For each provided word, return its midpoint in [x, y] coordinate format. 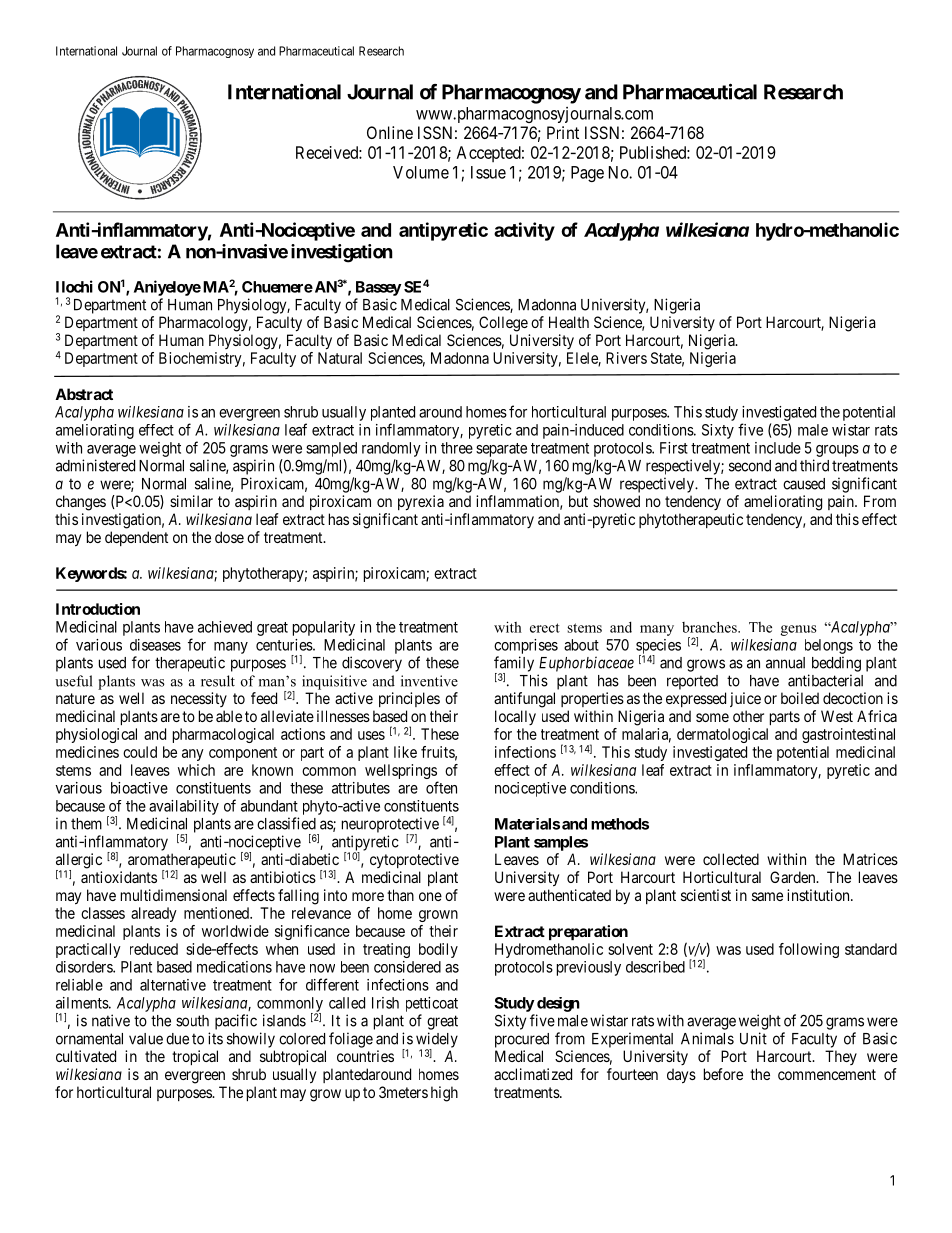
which [196, 770]
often [441, 787]
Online [390, 132]
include [778, 448]
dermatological [722, 735]
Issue [488, 172]
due [177, 1039]
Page [587, 174]
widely [437, 1041]
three [457, 448]
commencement [827, 1074]
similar [191, 501]
